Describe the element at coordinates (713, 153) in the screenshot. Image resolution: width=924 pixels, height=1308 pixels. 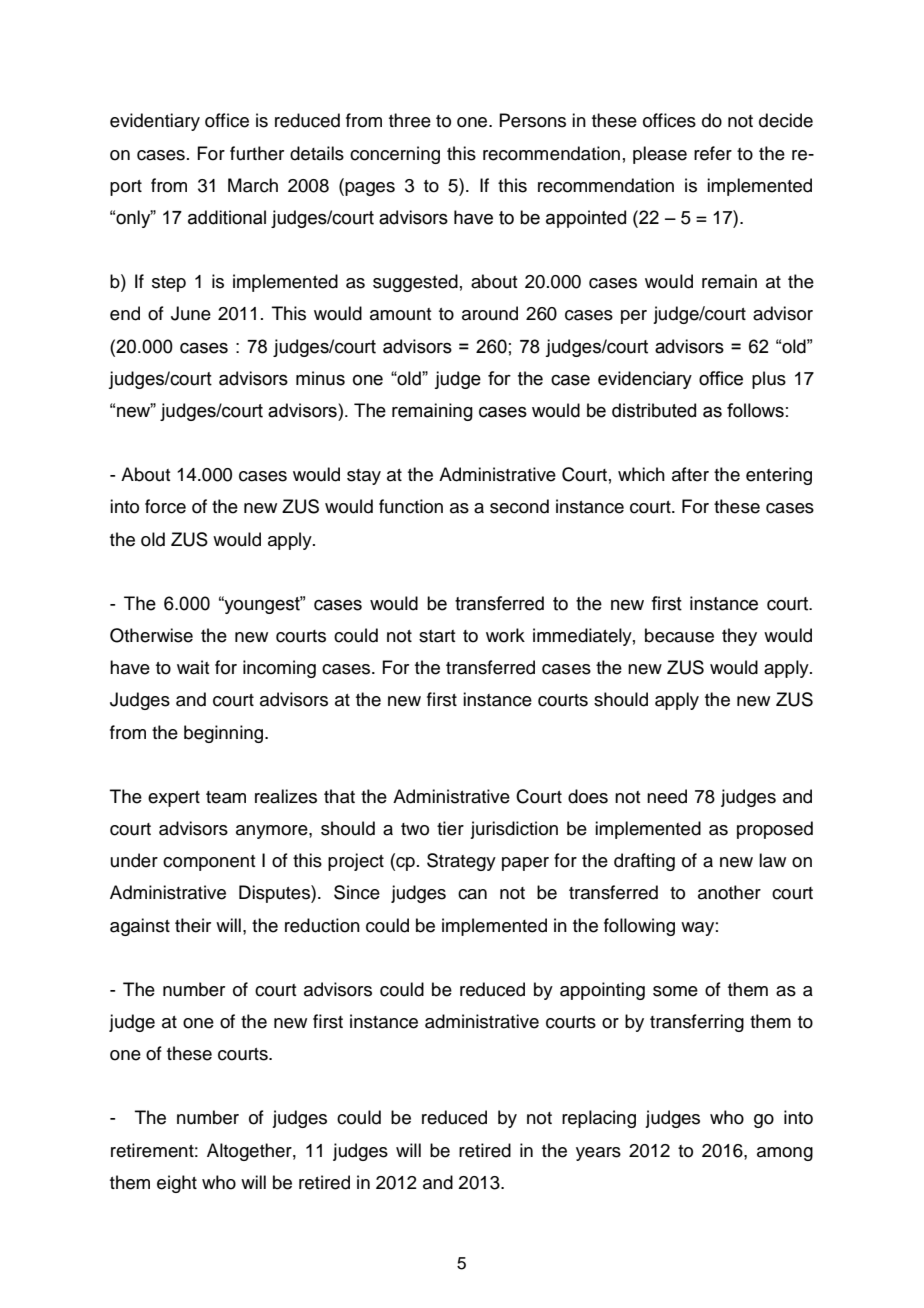
I see `refer` at that location.
